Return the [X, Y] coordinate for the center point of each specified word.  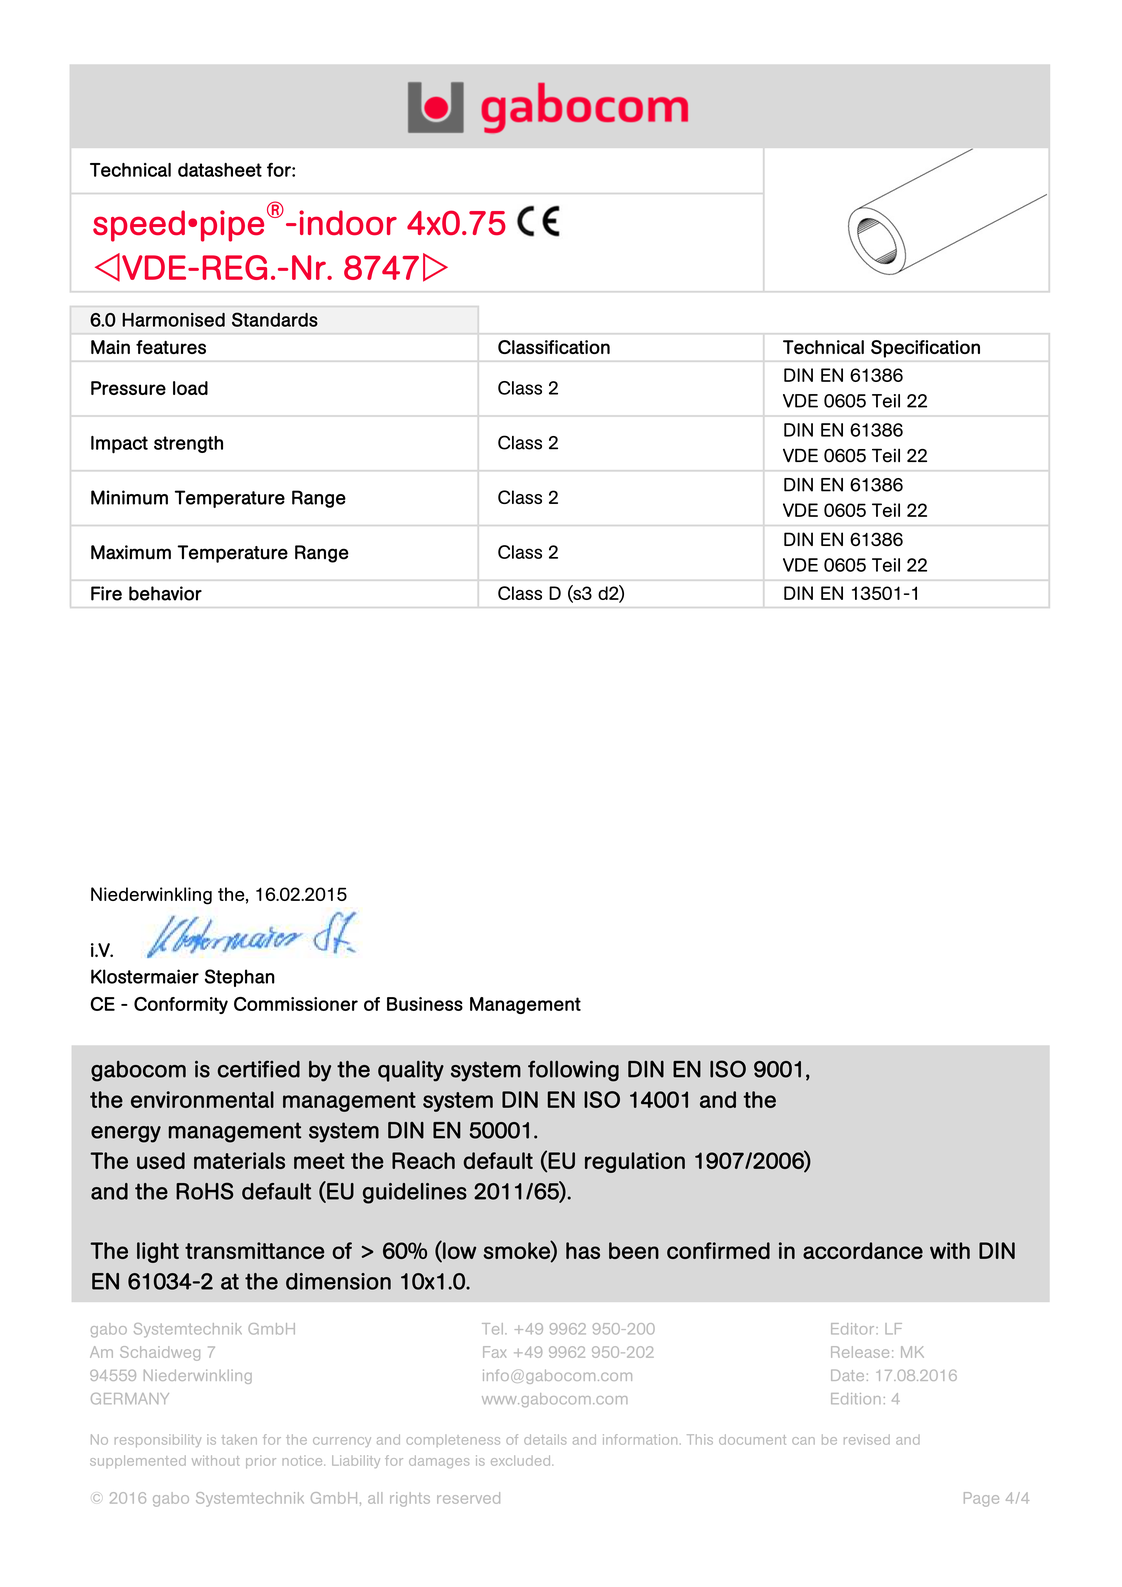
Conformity [181, 1005]
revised [867, 1439]
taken [239, 1439]
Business [425, 1004]
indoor [348, 222]
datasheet [220, 170]
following [573, 1071]
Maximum [131, 552]
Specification [925, 349]
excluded [522, 1460]
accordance [863, 1250]
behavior [165, 593]
